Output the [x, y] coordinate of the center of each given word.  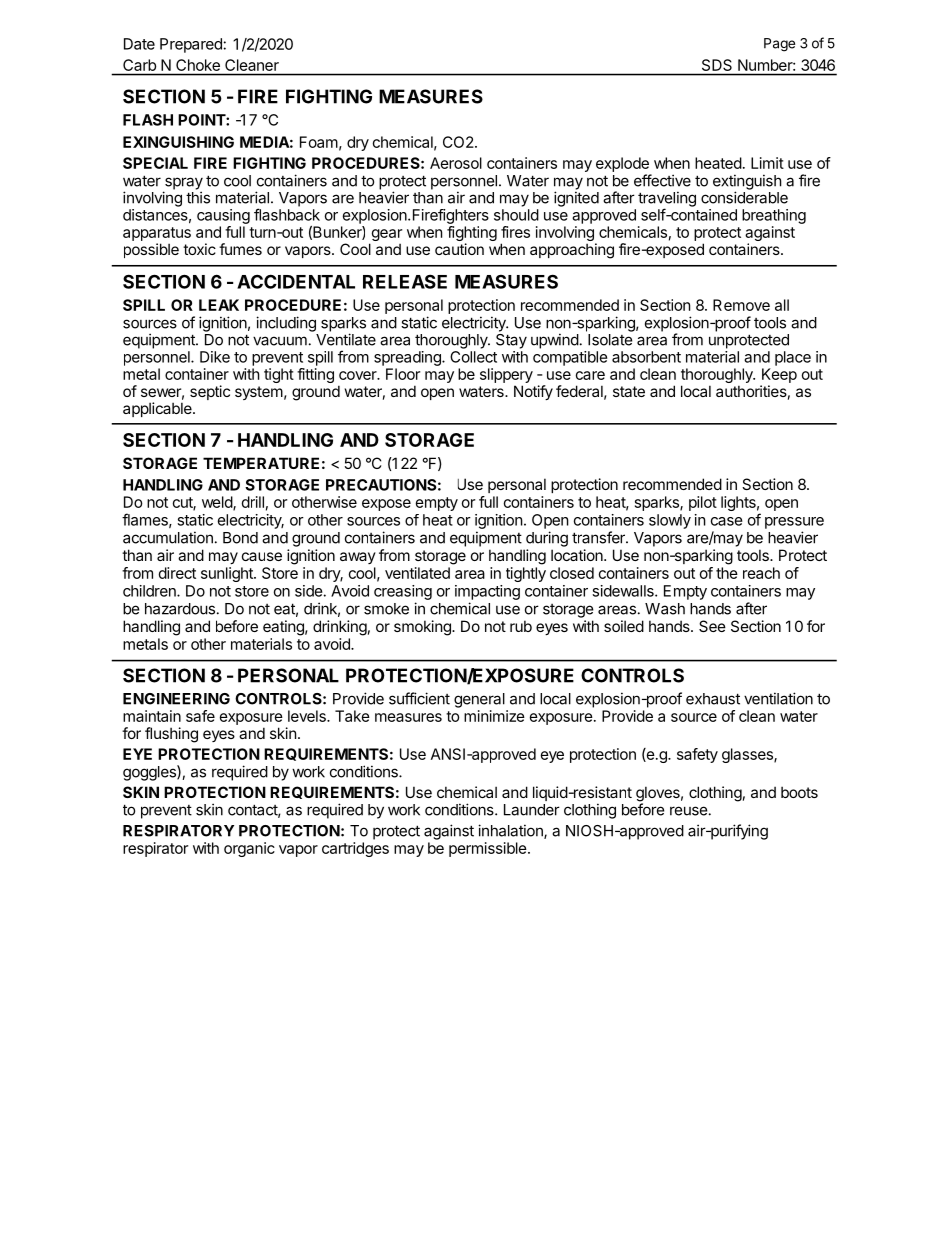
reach [761, 573]
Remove [741, 305]
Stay [511, 340]
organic [249, 849]
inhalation [511, 831]
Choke [198, 65]
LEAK [219, 305]
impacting [487, 592]
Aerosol [456, 163]
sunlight [228, 574]
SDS [717, 65]
